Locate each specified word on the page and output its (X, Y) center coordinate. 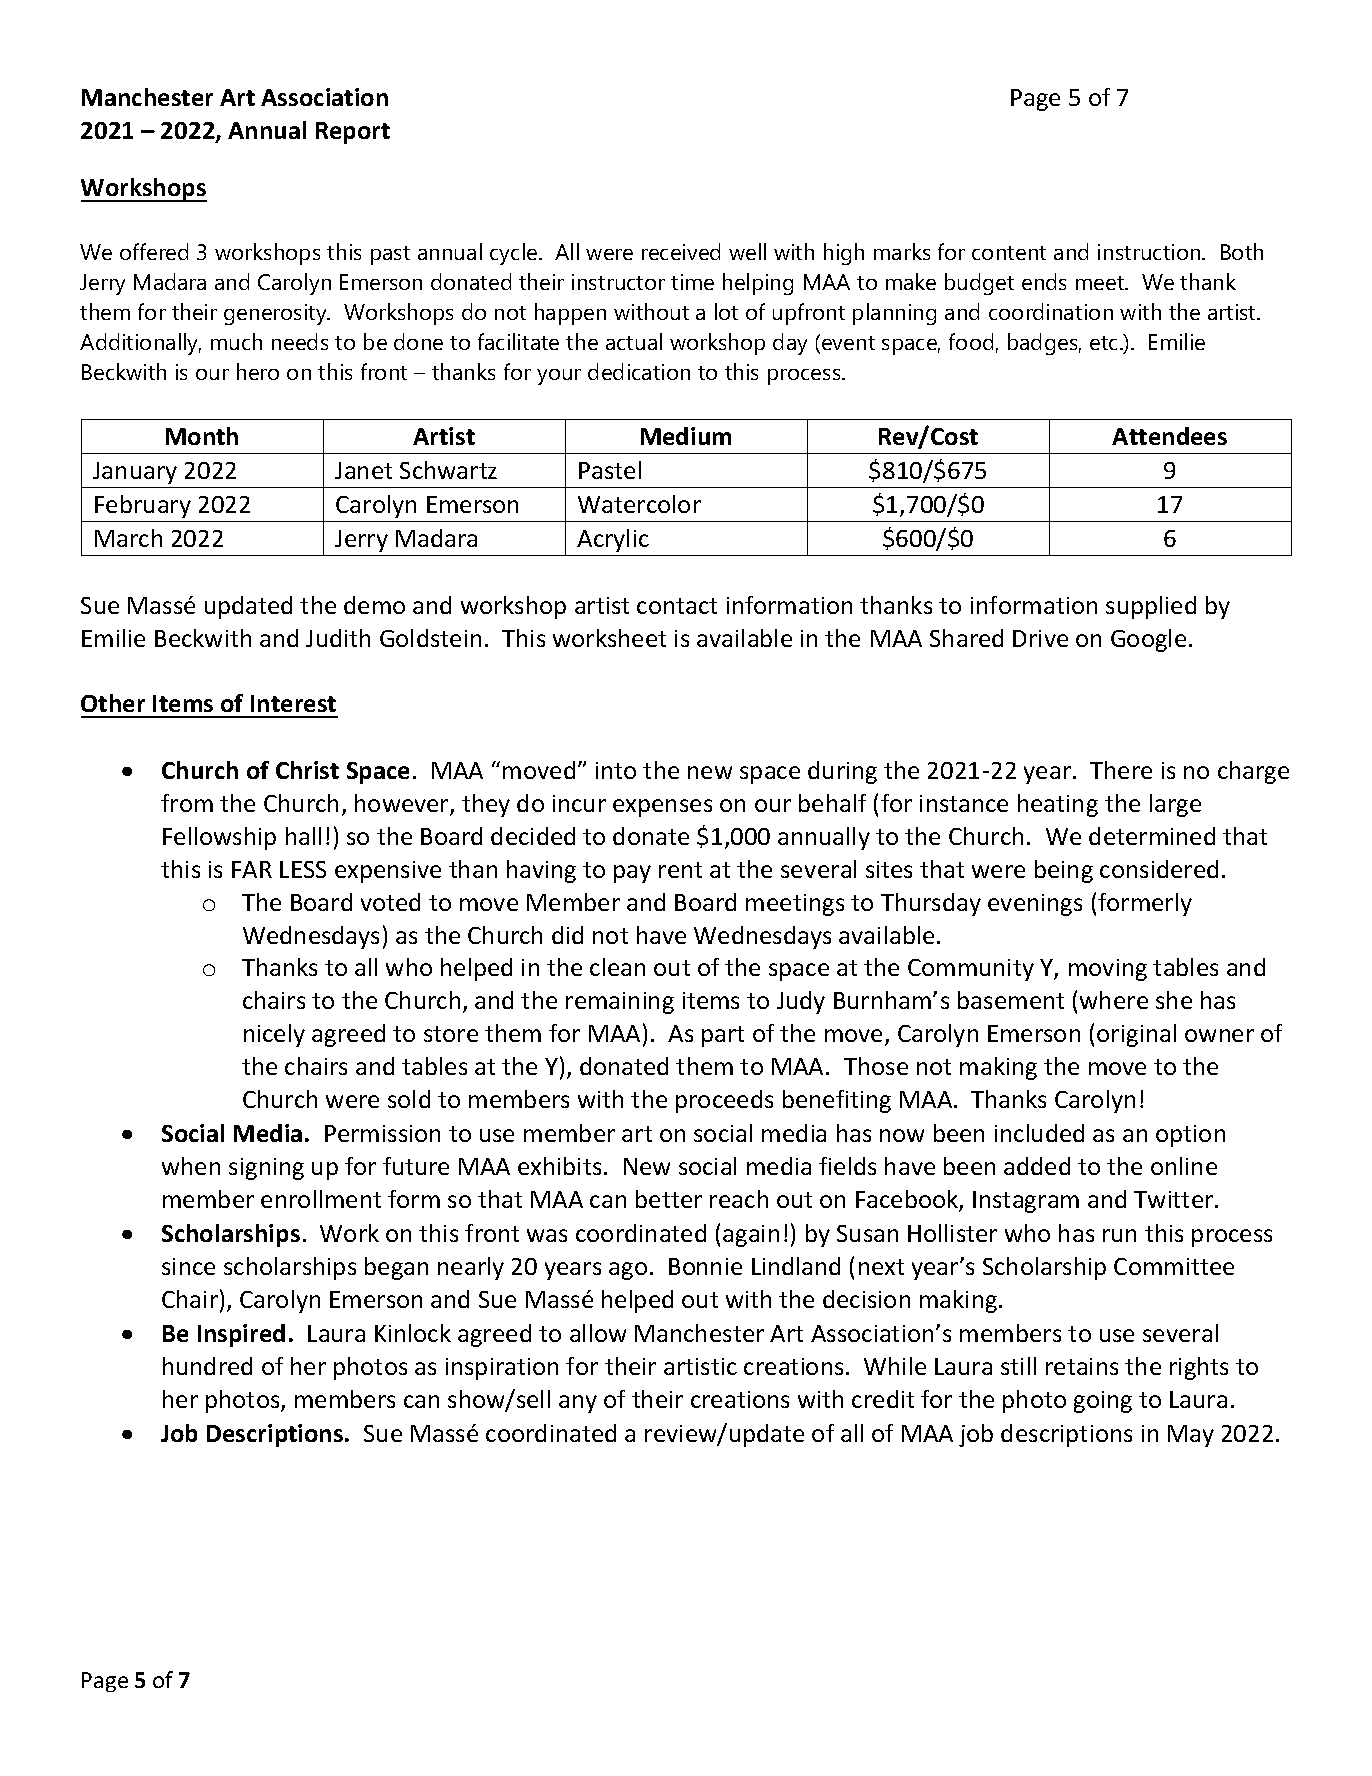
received (681, 251)
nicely (274, 1035)
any (578, 1404)
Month (202, 436)
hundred (207, 1366)
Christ (307, 770)
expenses (662, 808)
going (1103, 1402)
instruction (1150, 252)
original (1136, 1035)
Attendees (1169, 436)
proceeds (724, 1101)
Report (353, 133)
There (1121, 770)
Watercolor (639, 504)
